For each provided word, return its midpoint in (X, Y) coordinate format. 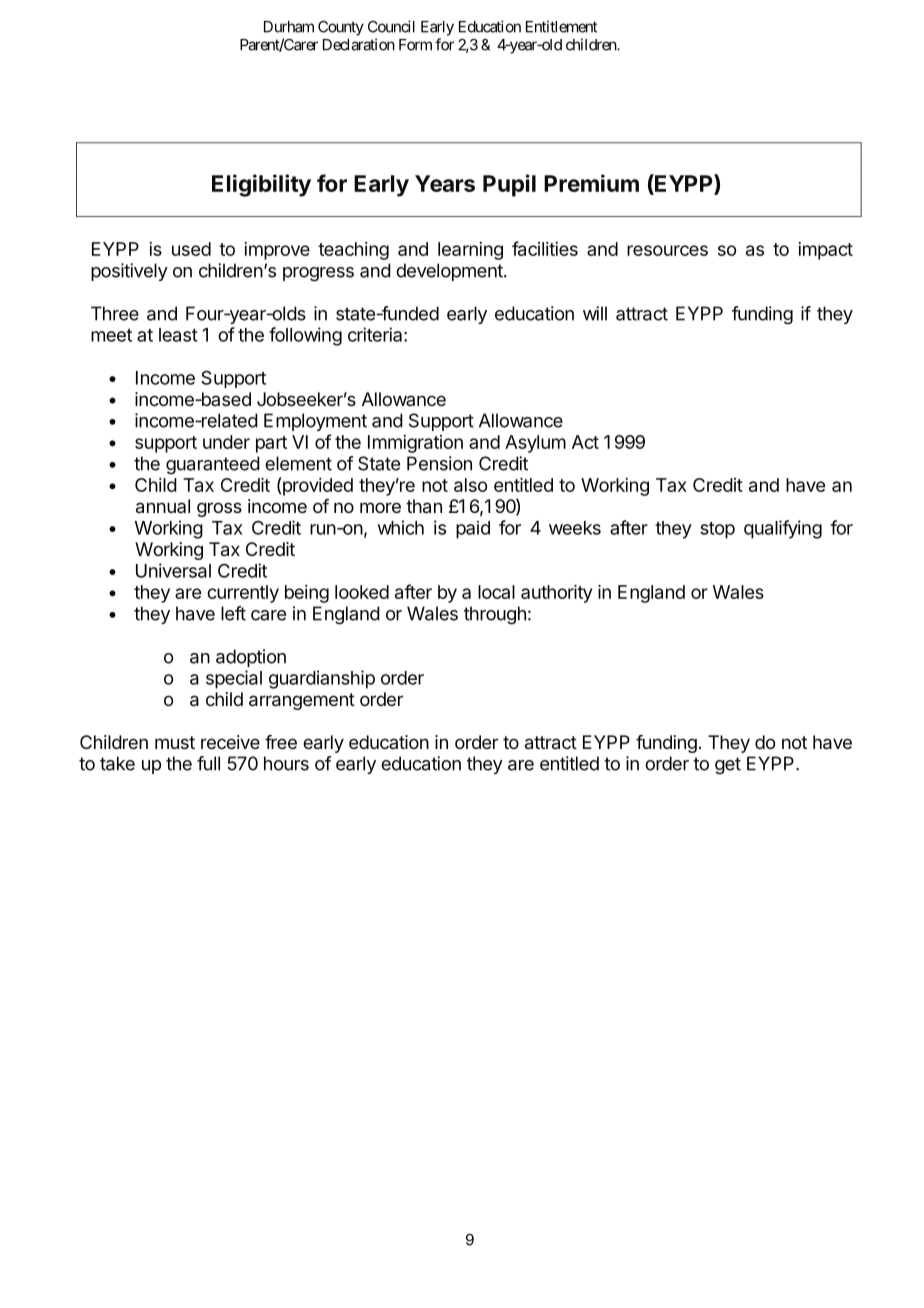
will (595, 313)
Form (415, 45)
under (226, 442)
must (175, 742)
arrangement (302, 701)
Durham (289, 27)
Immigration (415, 444)
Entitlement (561, 26)
